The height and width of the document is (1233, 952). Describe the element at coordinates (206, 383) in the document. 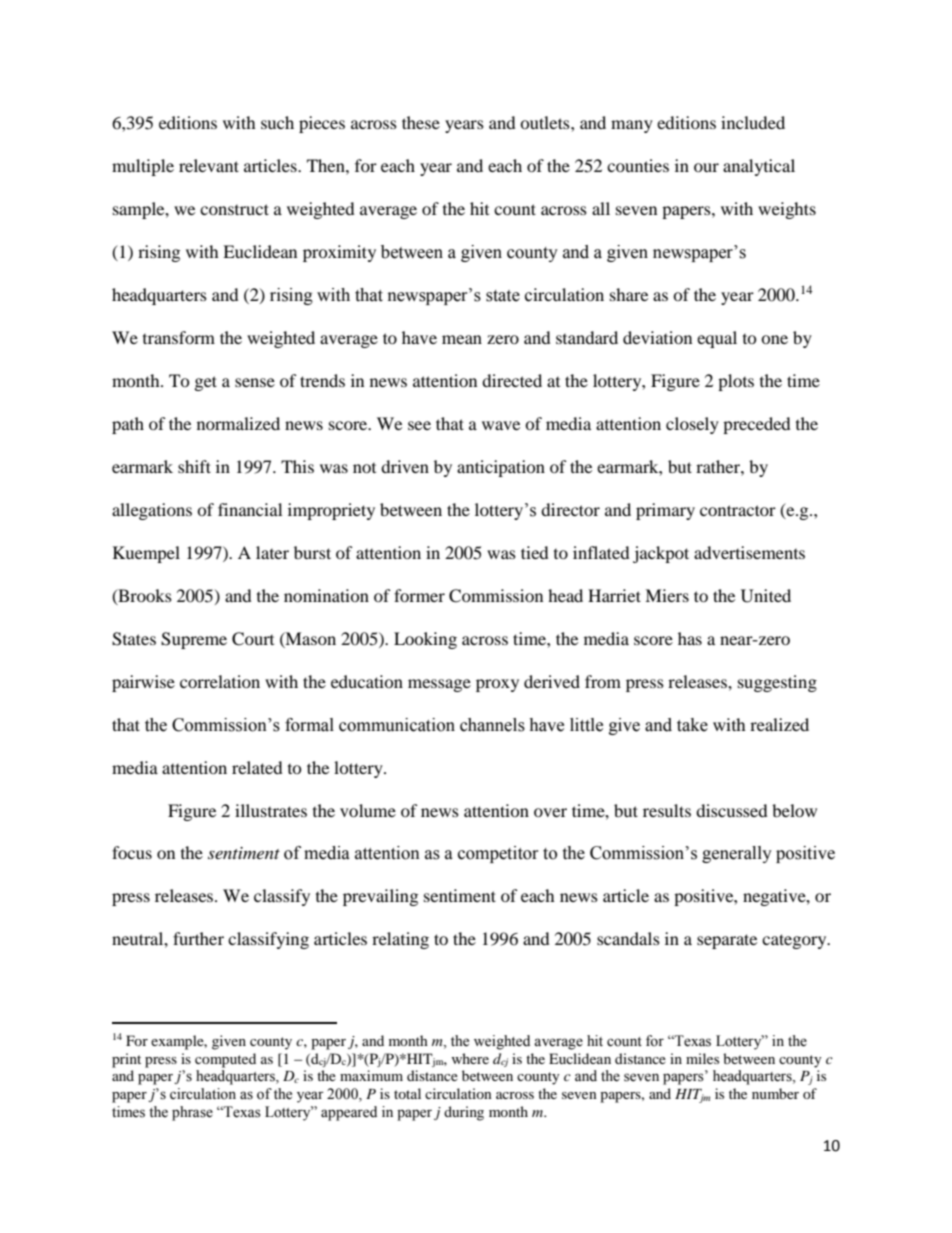

I see `get` at that location.
